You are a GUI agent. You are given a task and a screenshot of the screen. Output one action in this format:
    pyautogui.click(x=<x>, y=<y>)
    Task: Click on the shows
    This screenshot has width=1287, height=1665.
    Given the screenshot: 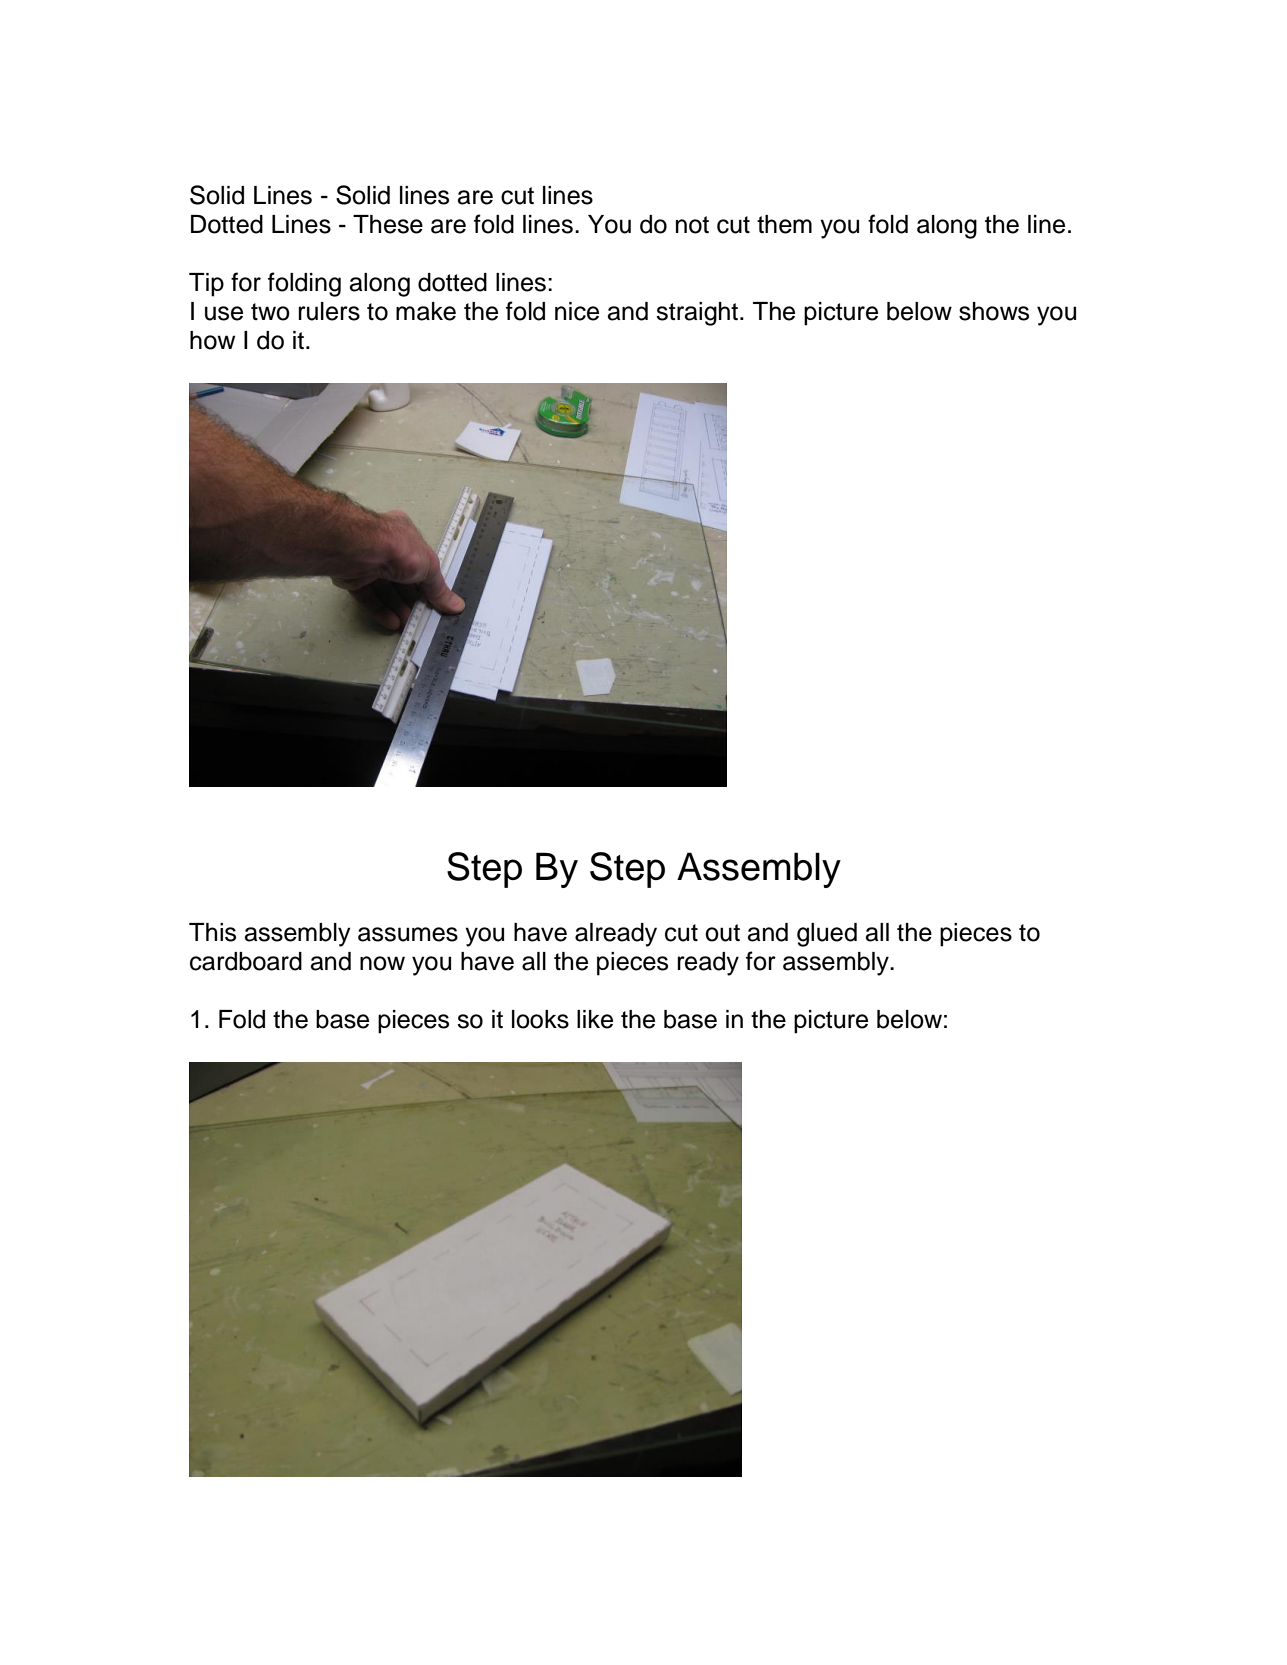 What is the action you would take?
    pyautogui.click(x=994, y=311)
